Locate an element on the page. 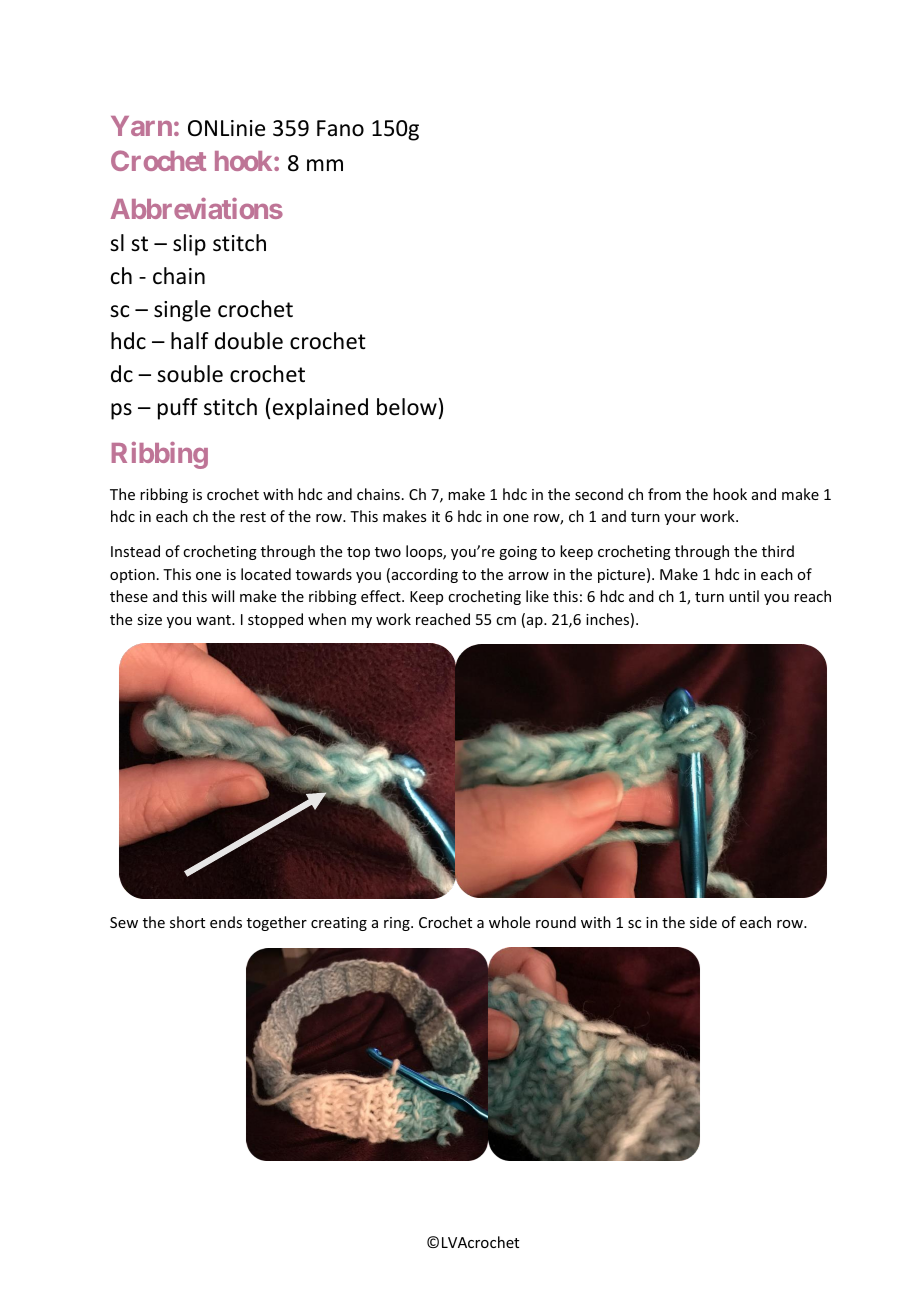 This page has height=1308, width=924. two is located at coordinates (388, 552).
